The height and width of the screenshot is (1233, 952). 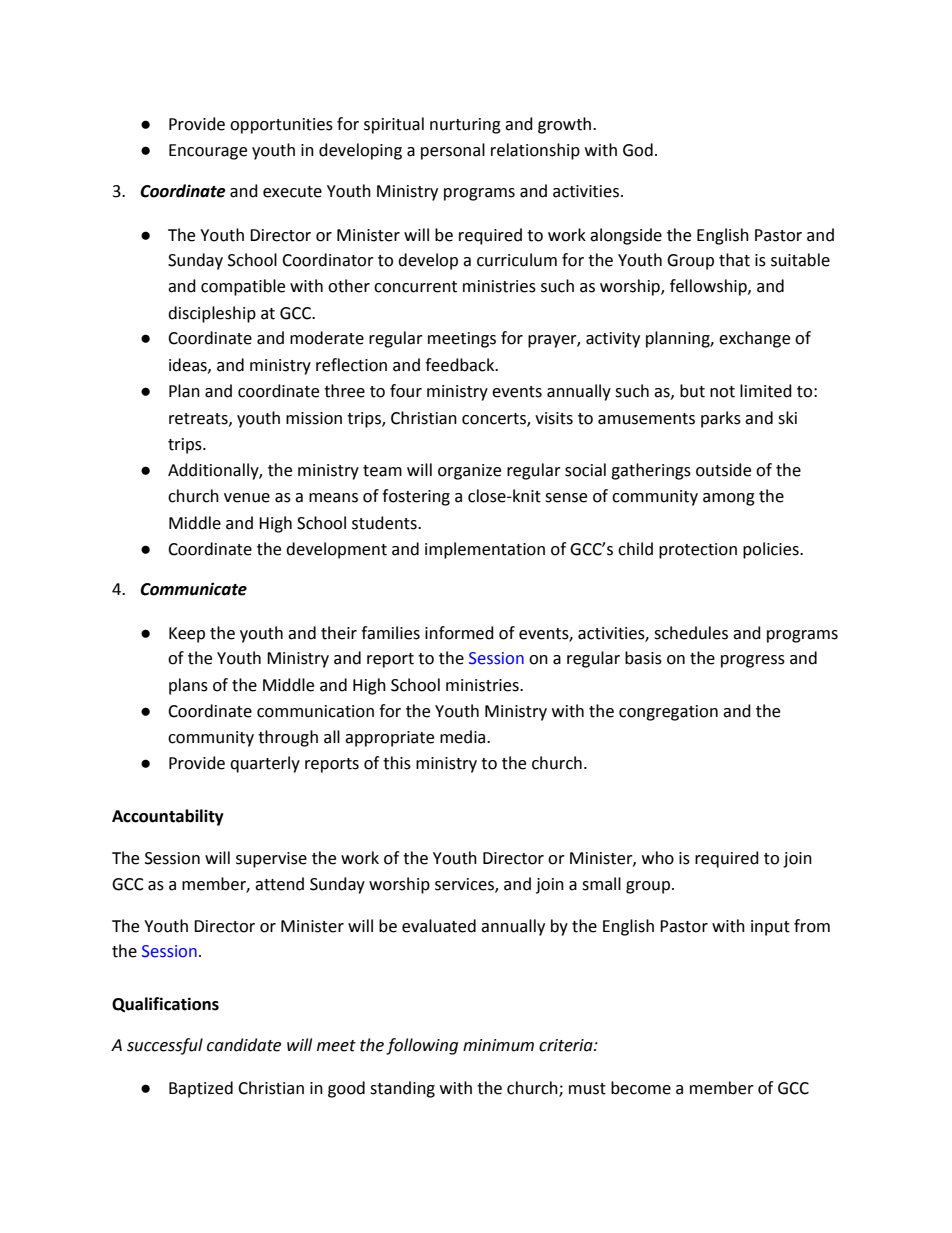 What do you see at coordinates (668, 713) in the screenshot?
I see `congregation` at bounding box center [668, 713].
